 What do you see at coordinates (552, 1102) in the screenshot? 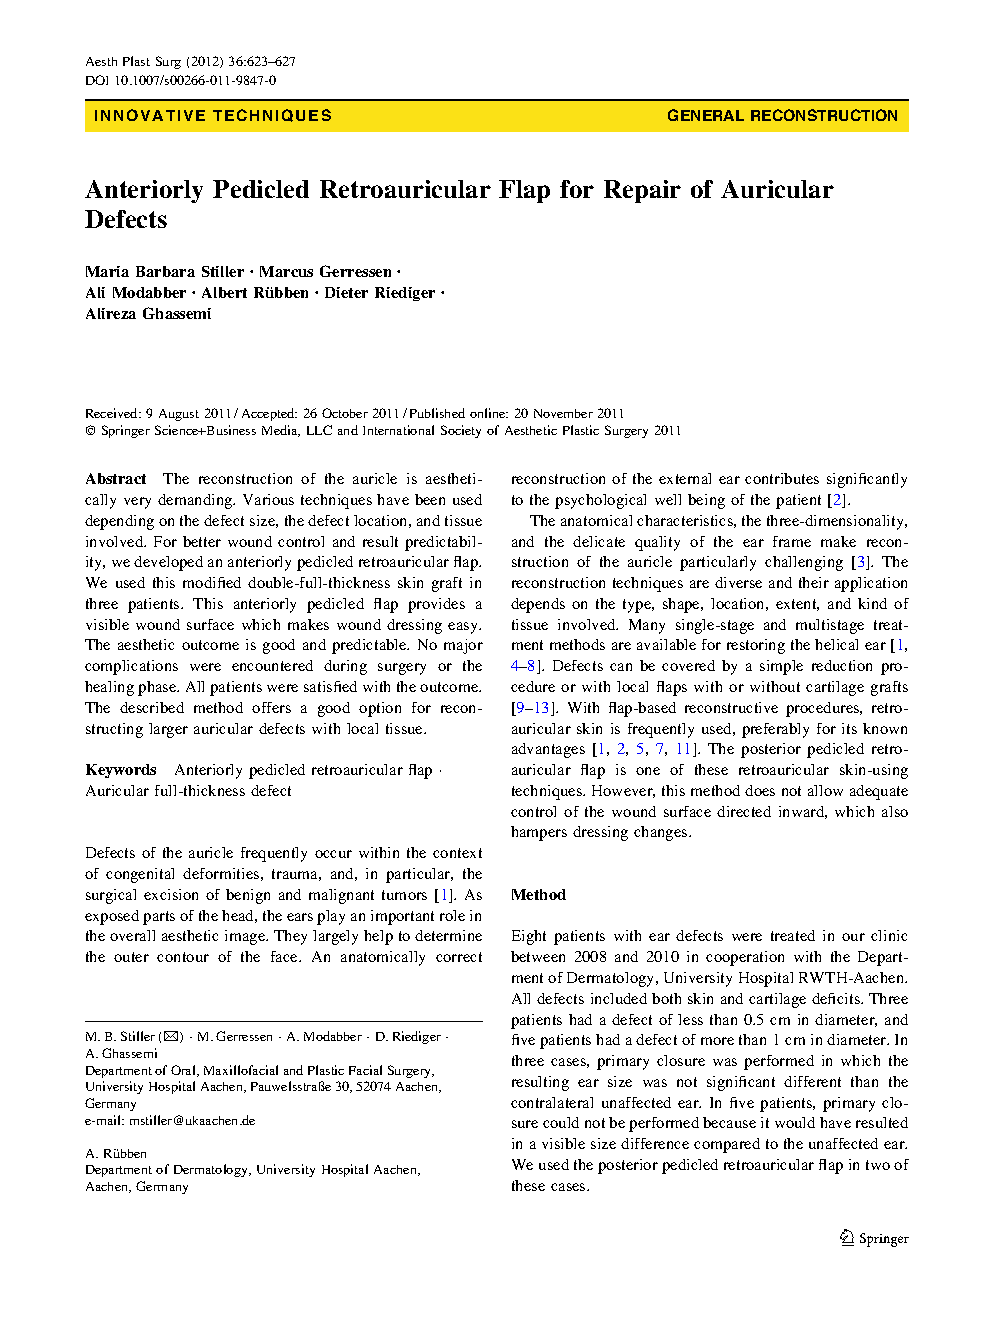
I see `contralateral` at bounding box center [552, 1102].
